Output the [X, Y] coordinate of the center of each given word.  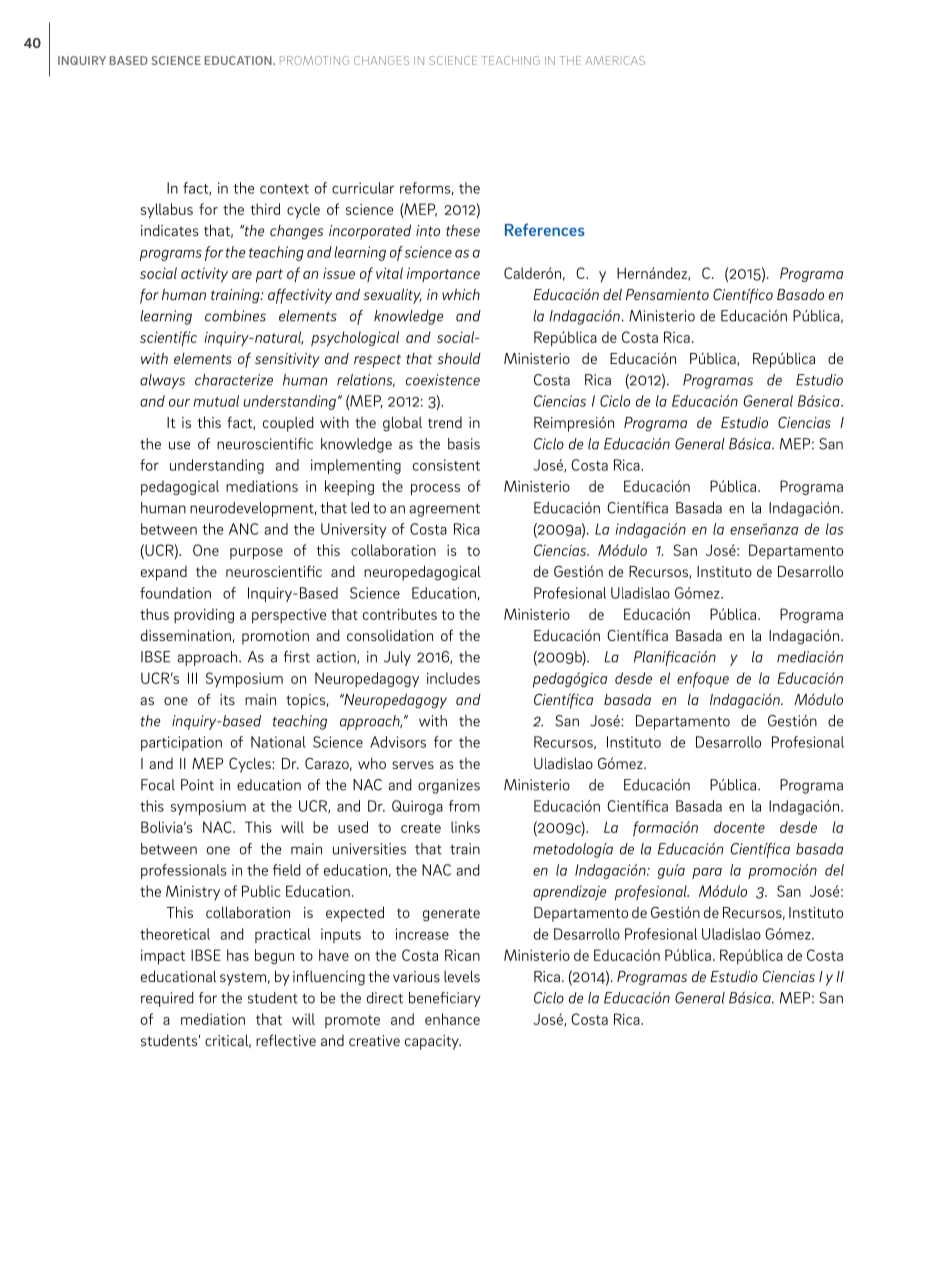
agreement [444, 510]
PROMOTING [314, 60]
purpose [256, 554]
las [834, 529]
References [545, 229]
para [707, 873]
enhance [452, 1019]
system [243, 979]
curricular [363, 188]
